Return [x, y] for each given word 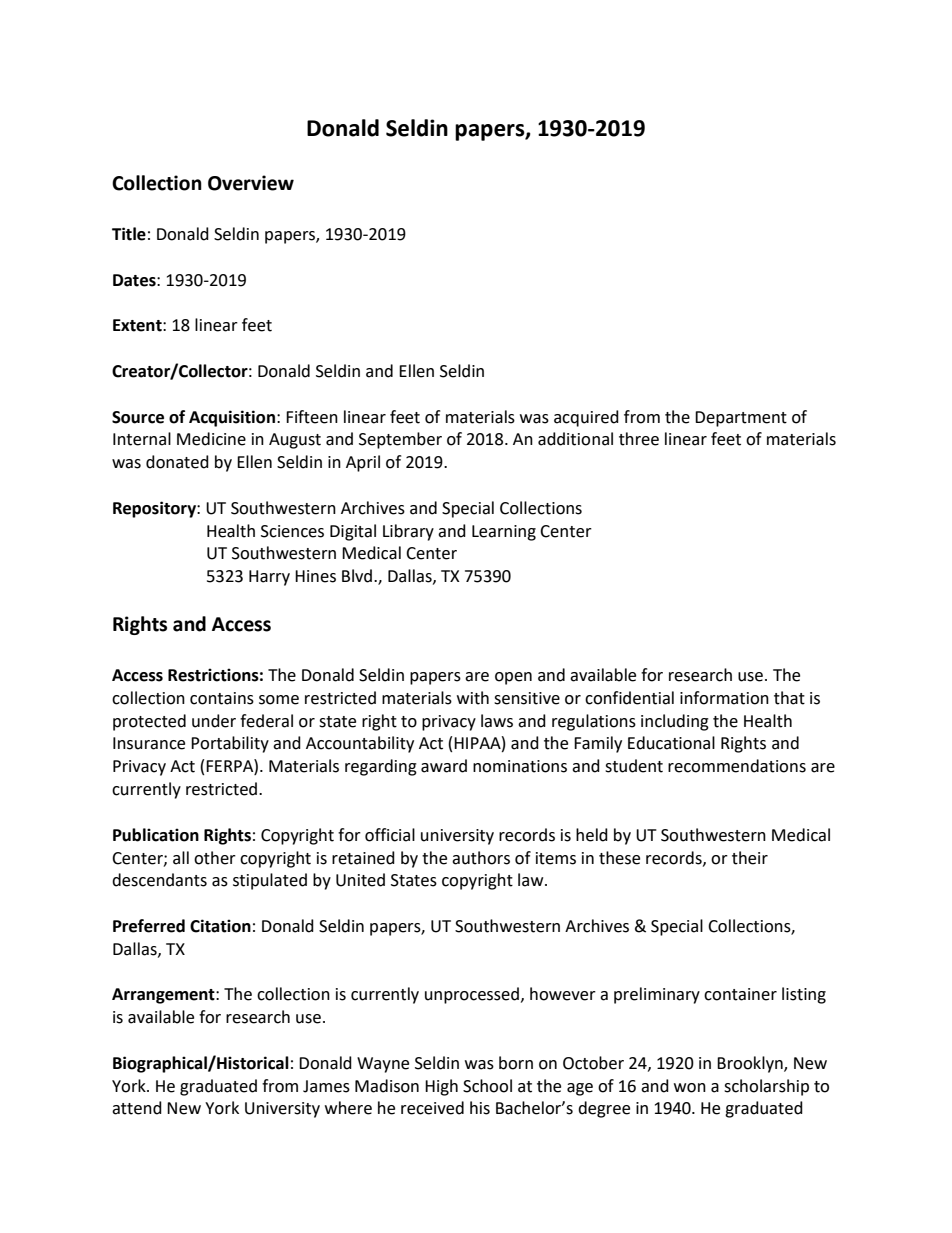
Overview [251, 183]
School [487, 1086]
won [690, 1088]
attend [137, 1108]
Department [741, 419]
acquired [586, 418]
